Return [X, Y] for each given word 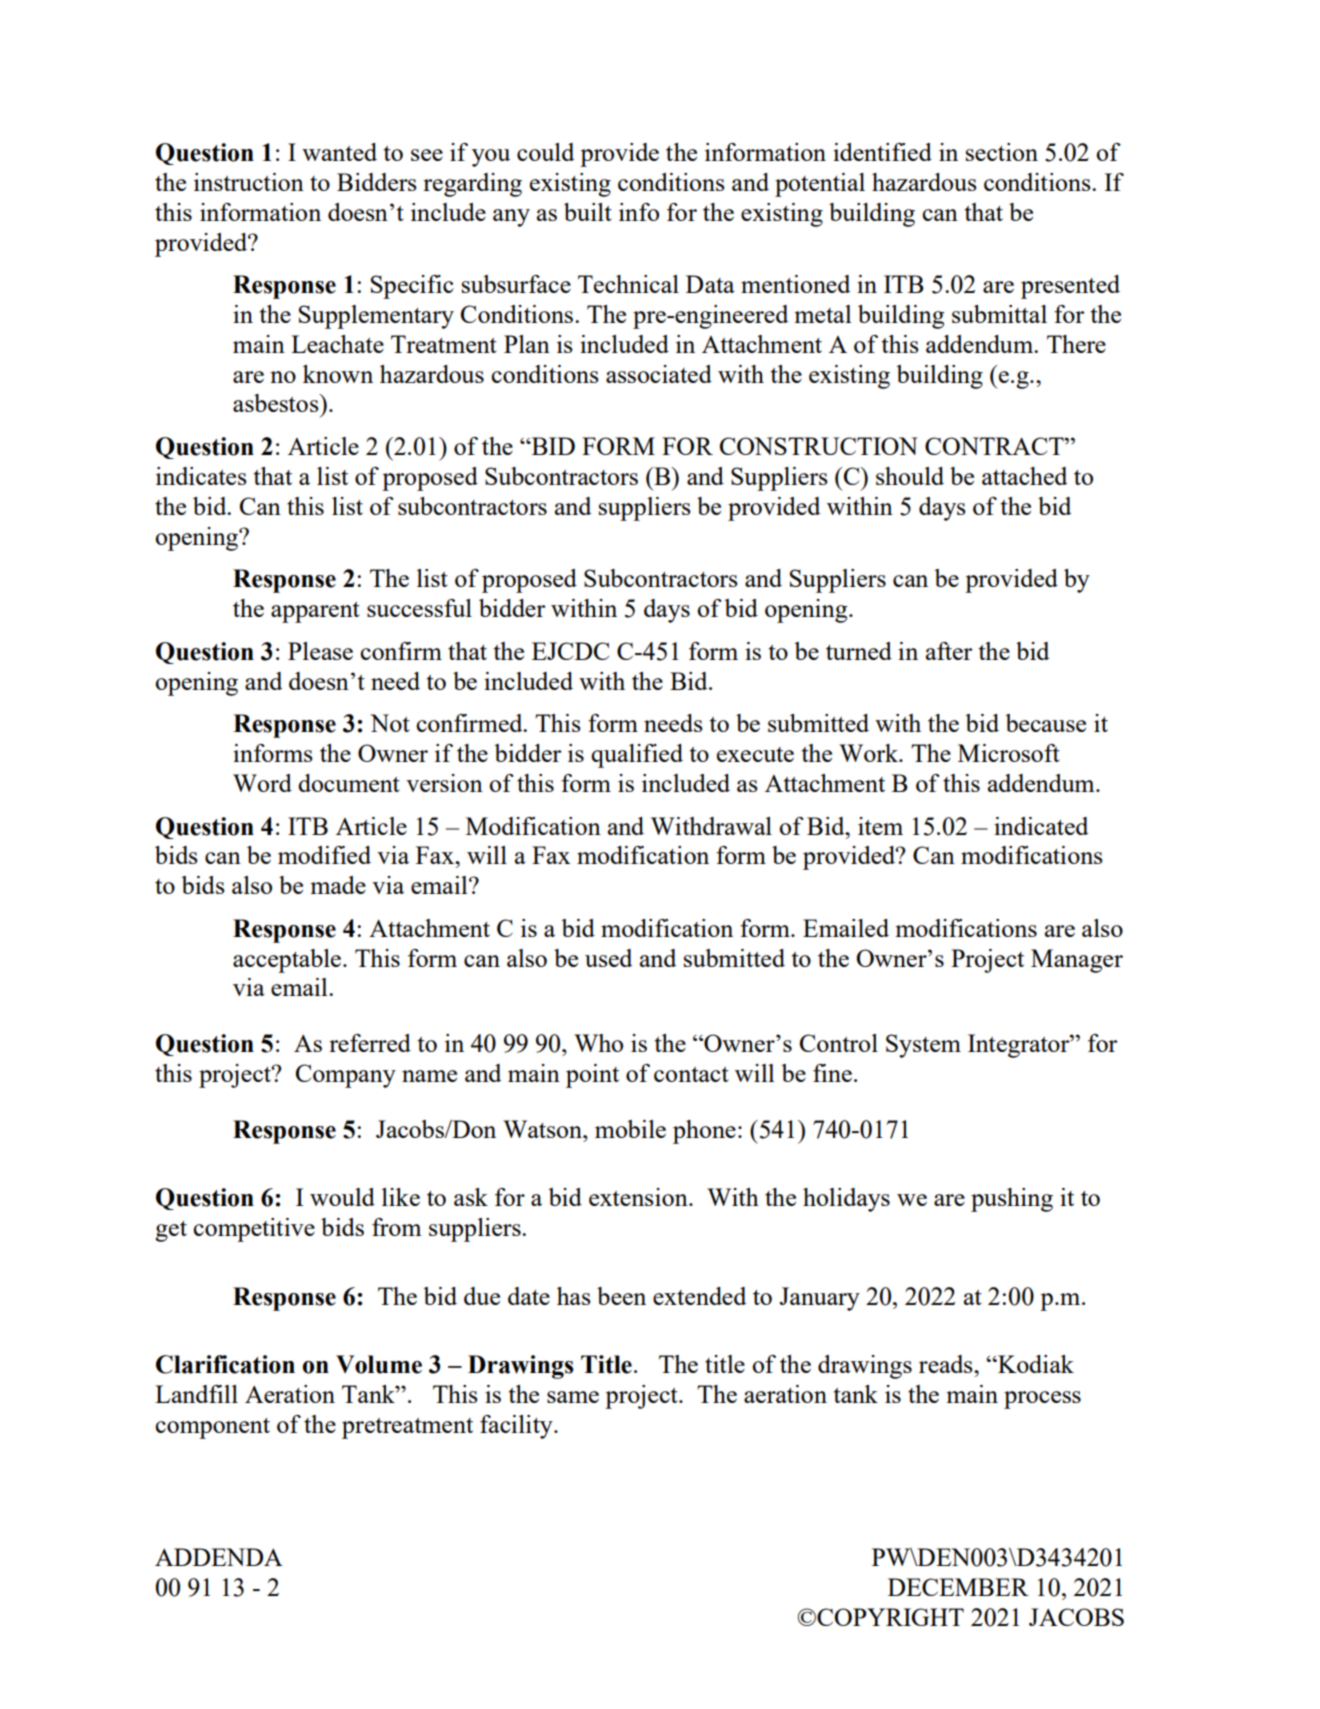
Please [320, 651]
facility [517, 1427]
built [588, 212]
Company [346, 1076]
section [1002, 152]
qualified [637, 756]
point [592, 1076]
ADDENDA [219, 1557]
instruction [249, 182]
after [949, 651]
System [923, 1046]
